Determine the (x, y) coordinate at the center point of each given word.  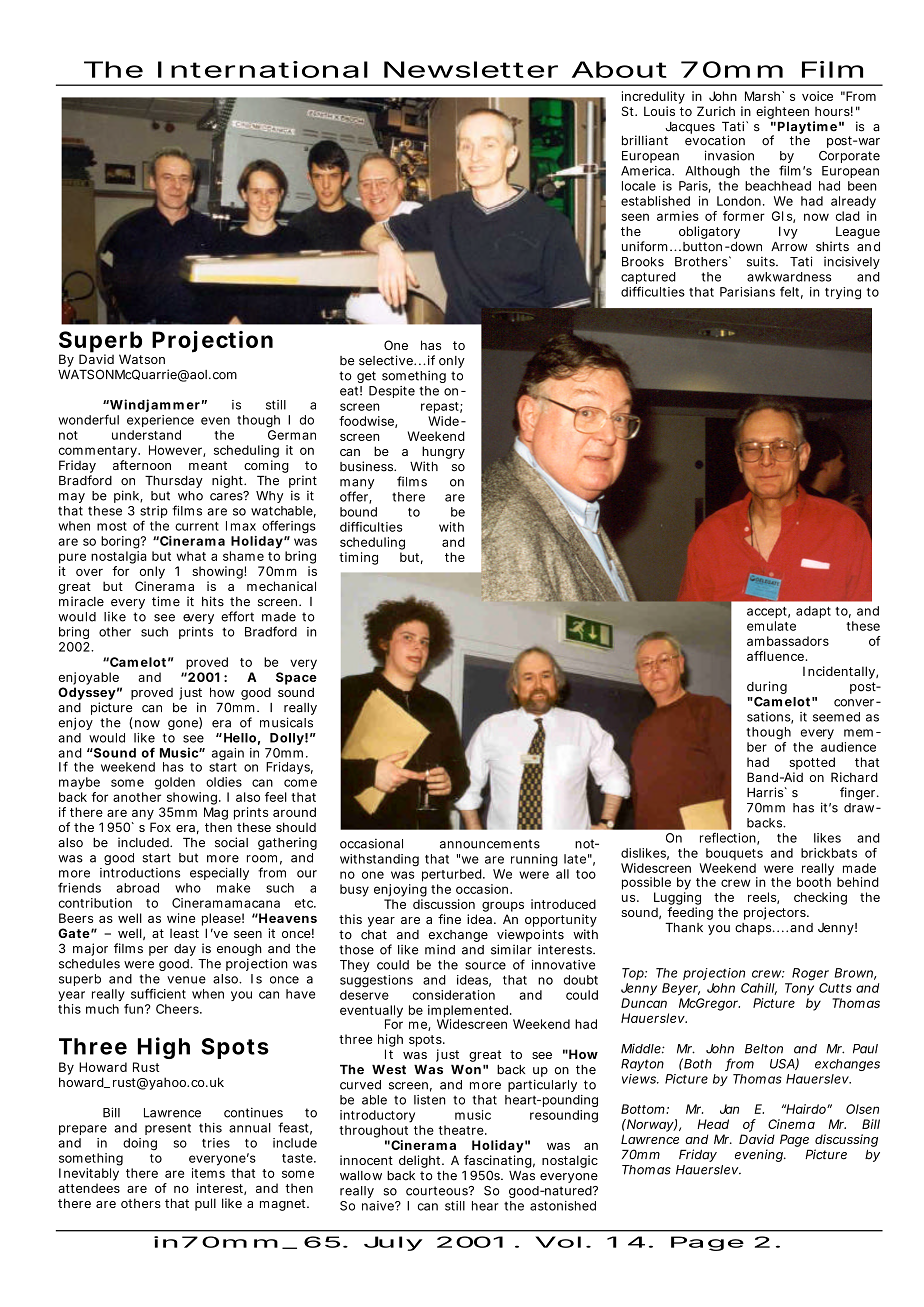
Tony (799, 989)
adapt (813, 612)
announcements (490, 844)
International (263, 69)
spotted (812, 763)
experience (160, 421)
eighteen (782, 112)
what (191, 556)
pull (205, 1204)
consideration (454, 995)
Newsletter (471, 69)
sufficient (158, 993)
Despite (392, 392)
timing (358, 558)
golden (175, 783)
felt (791, 292)
